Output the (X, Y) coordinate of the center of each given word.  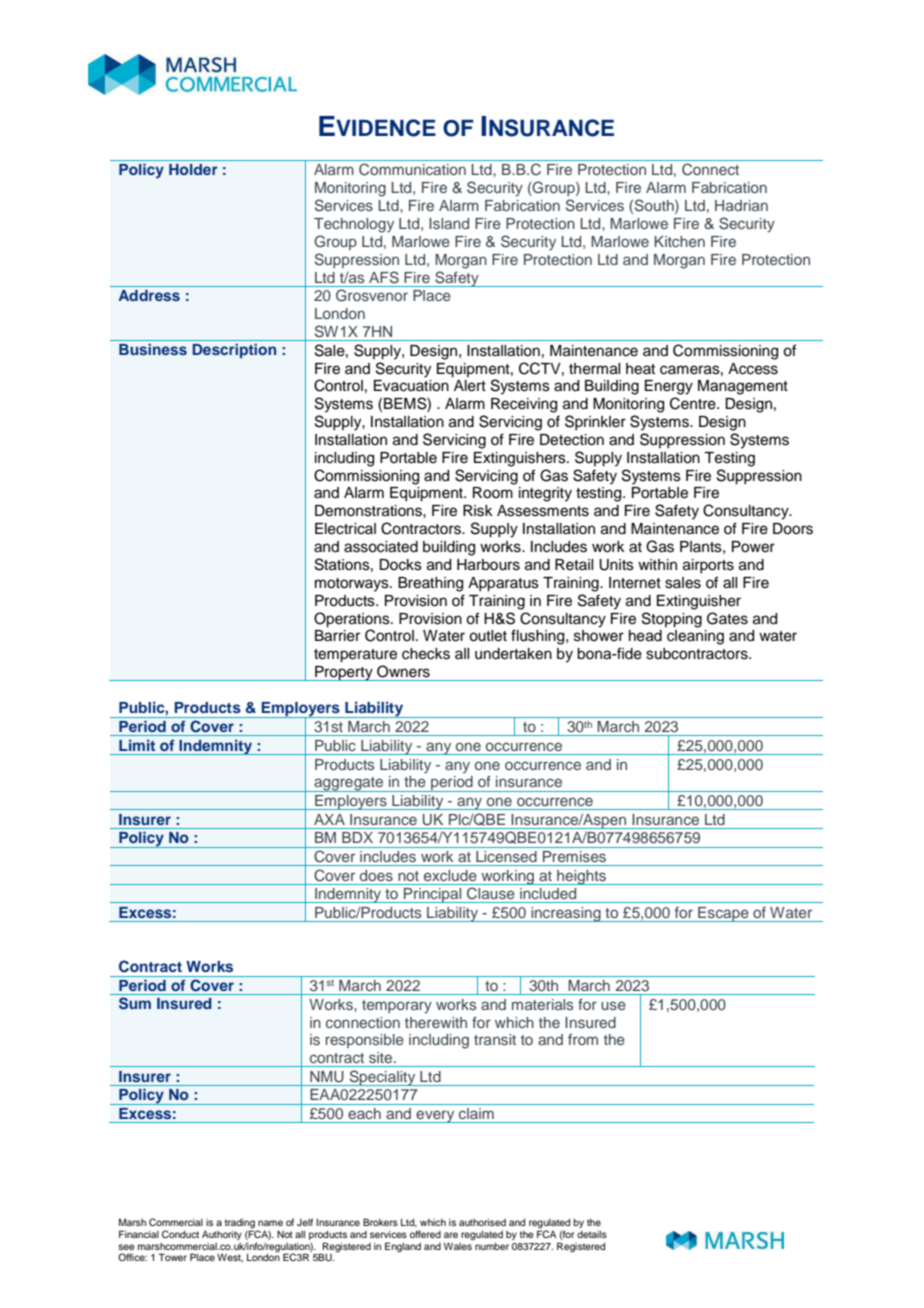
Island (449, 223)
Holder (193, 169)
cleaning (695, 637)
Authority (222, 1235)
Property (344, 673)
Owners (403, 671)
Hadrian (741, 205)
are (451, 1235)
